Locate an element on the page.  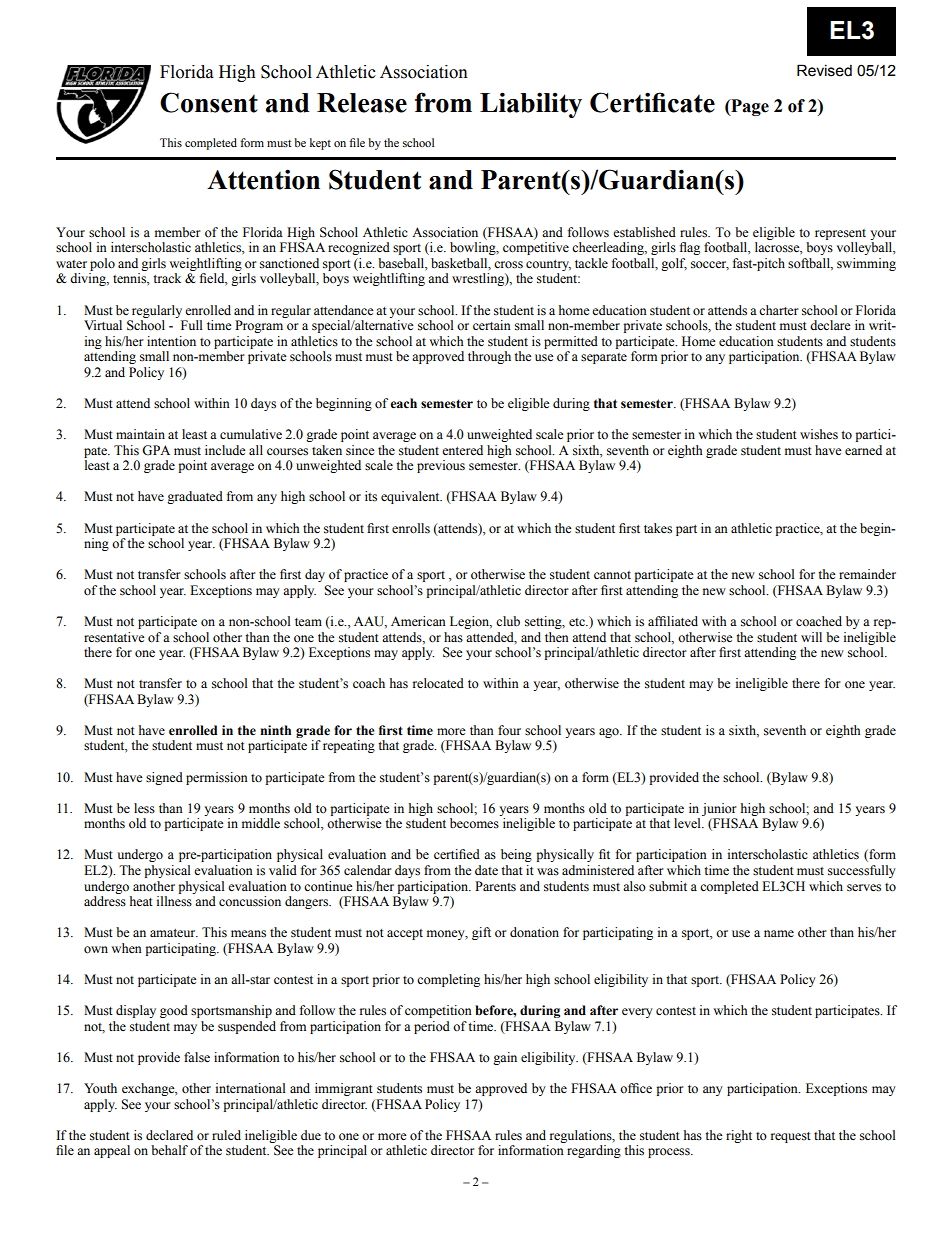
team is located at coordinates (308, 622).
